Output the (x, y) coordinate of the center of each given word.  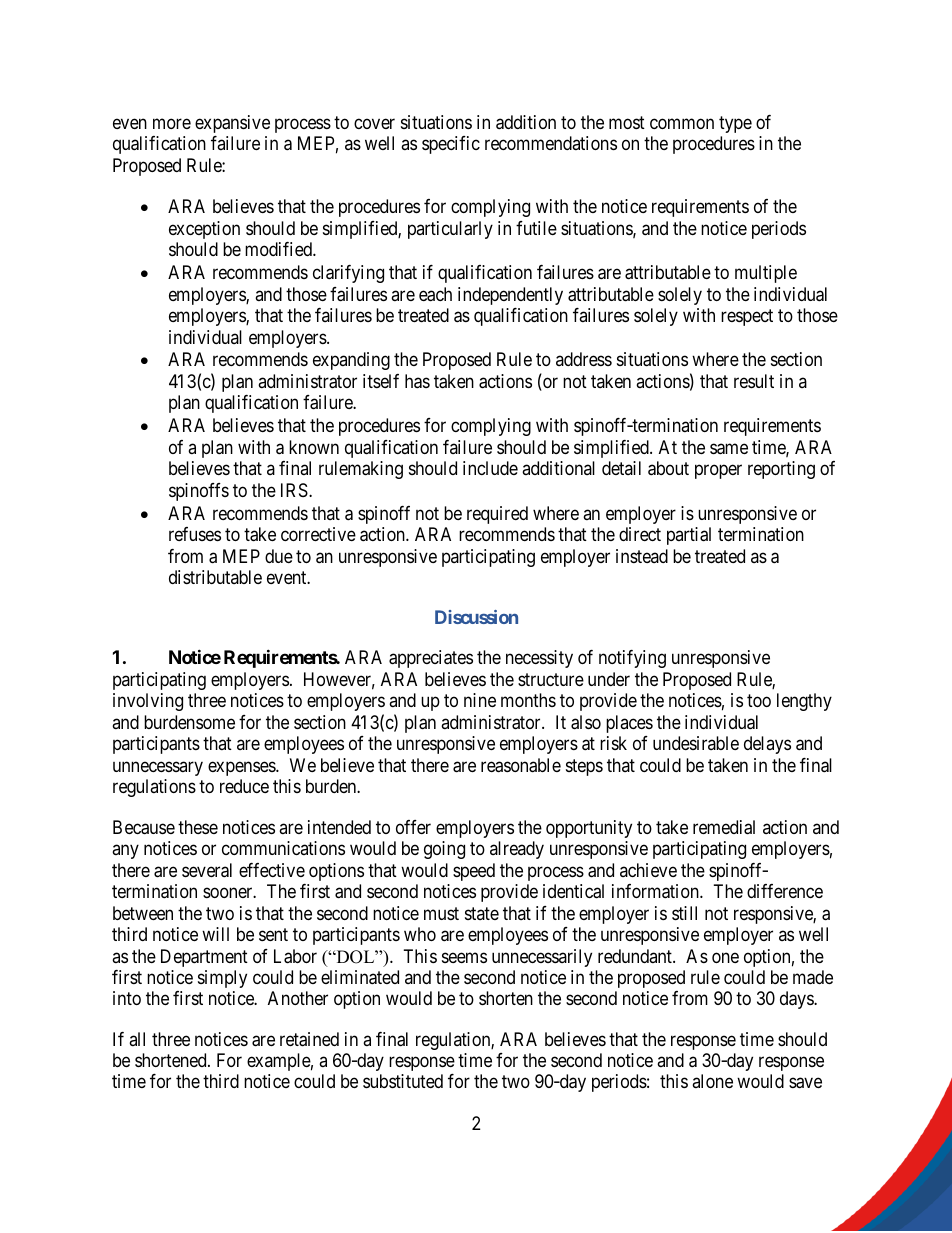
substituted (403, 1081)
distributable (215, 577)
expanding (351, 361)
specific (451, 145)
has (417, 381)
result (754, 381)
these (198, 827)
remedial (724, 827)
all (137, 1039)
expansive (232, 124)
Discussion (476, 617)
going (444, 850)
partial (689, 536)
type (735, 124)
